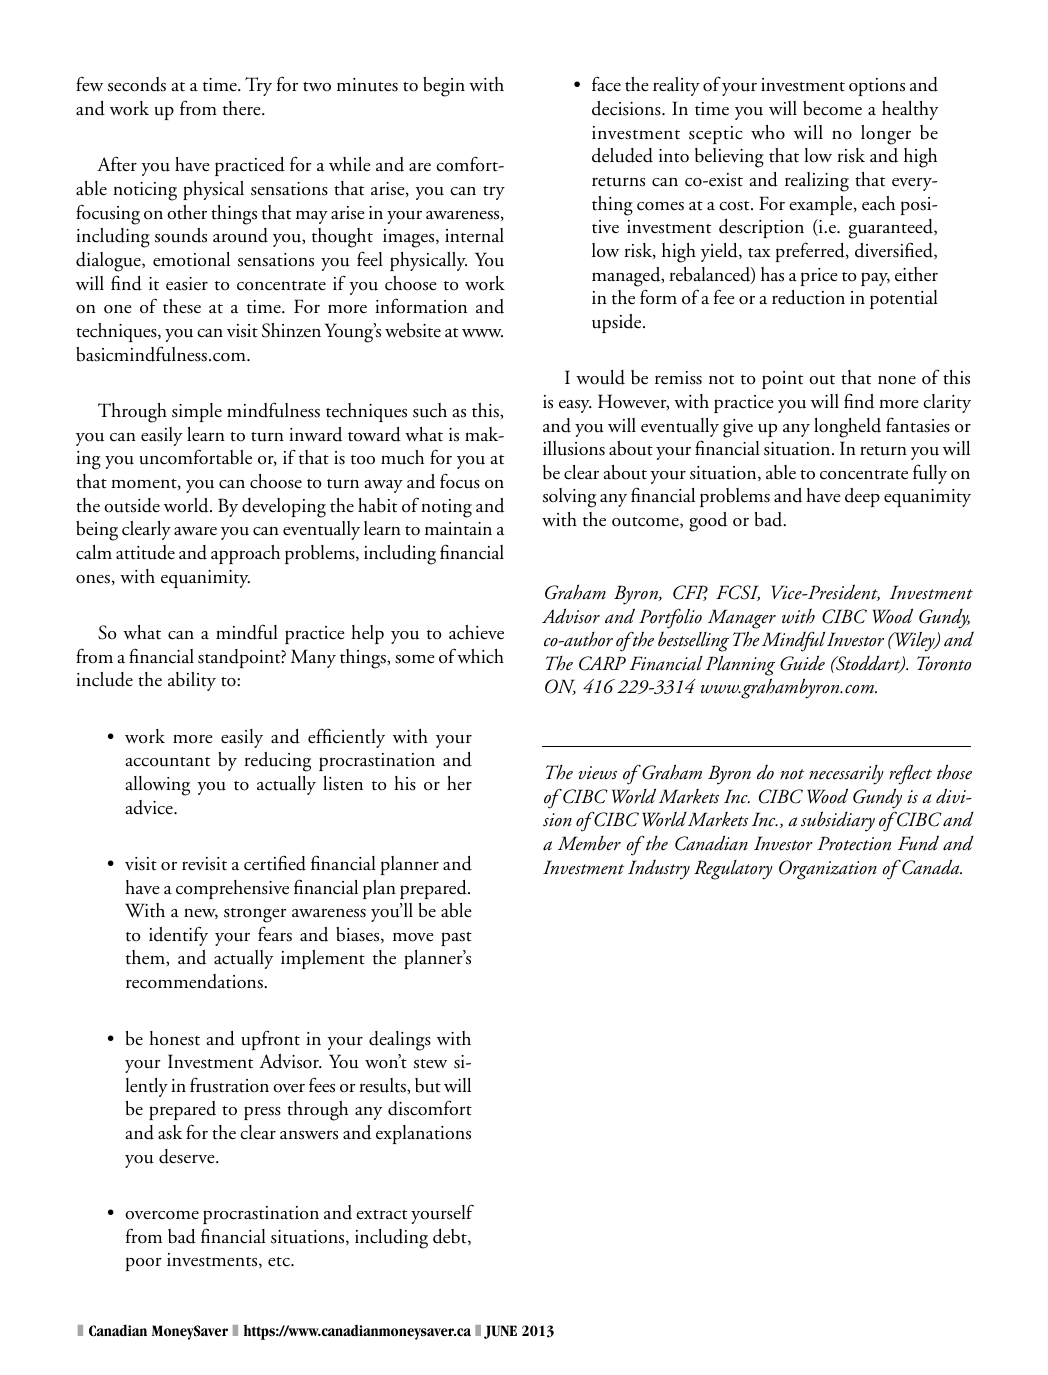  What do you see at coordinates (444, 87) in the image?
I see `begin` at bounding box center [444, 87].
